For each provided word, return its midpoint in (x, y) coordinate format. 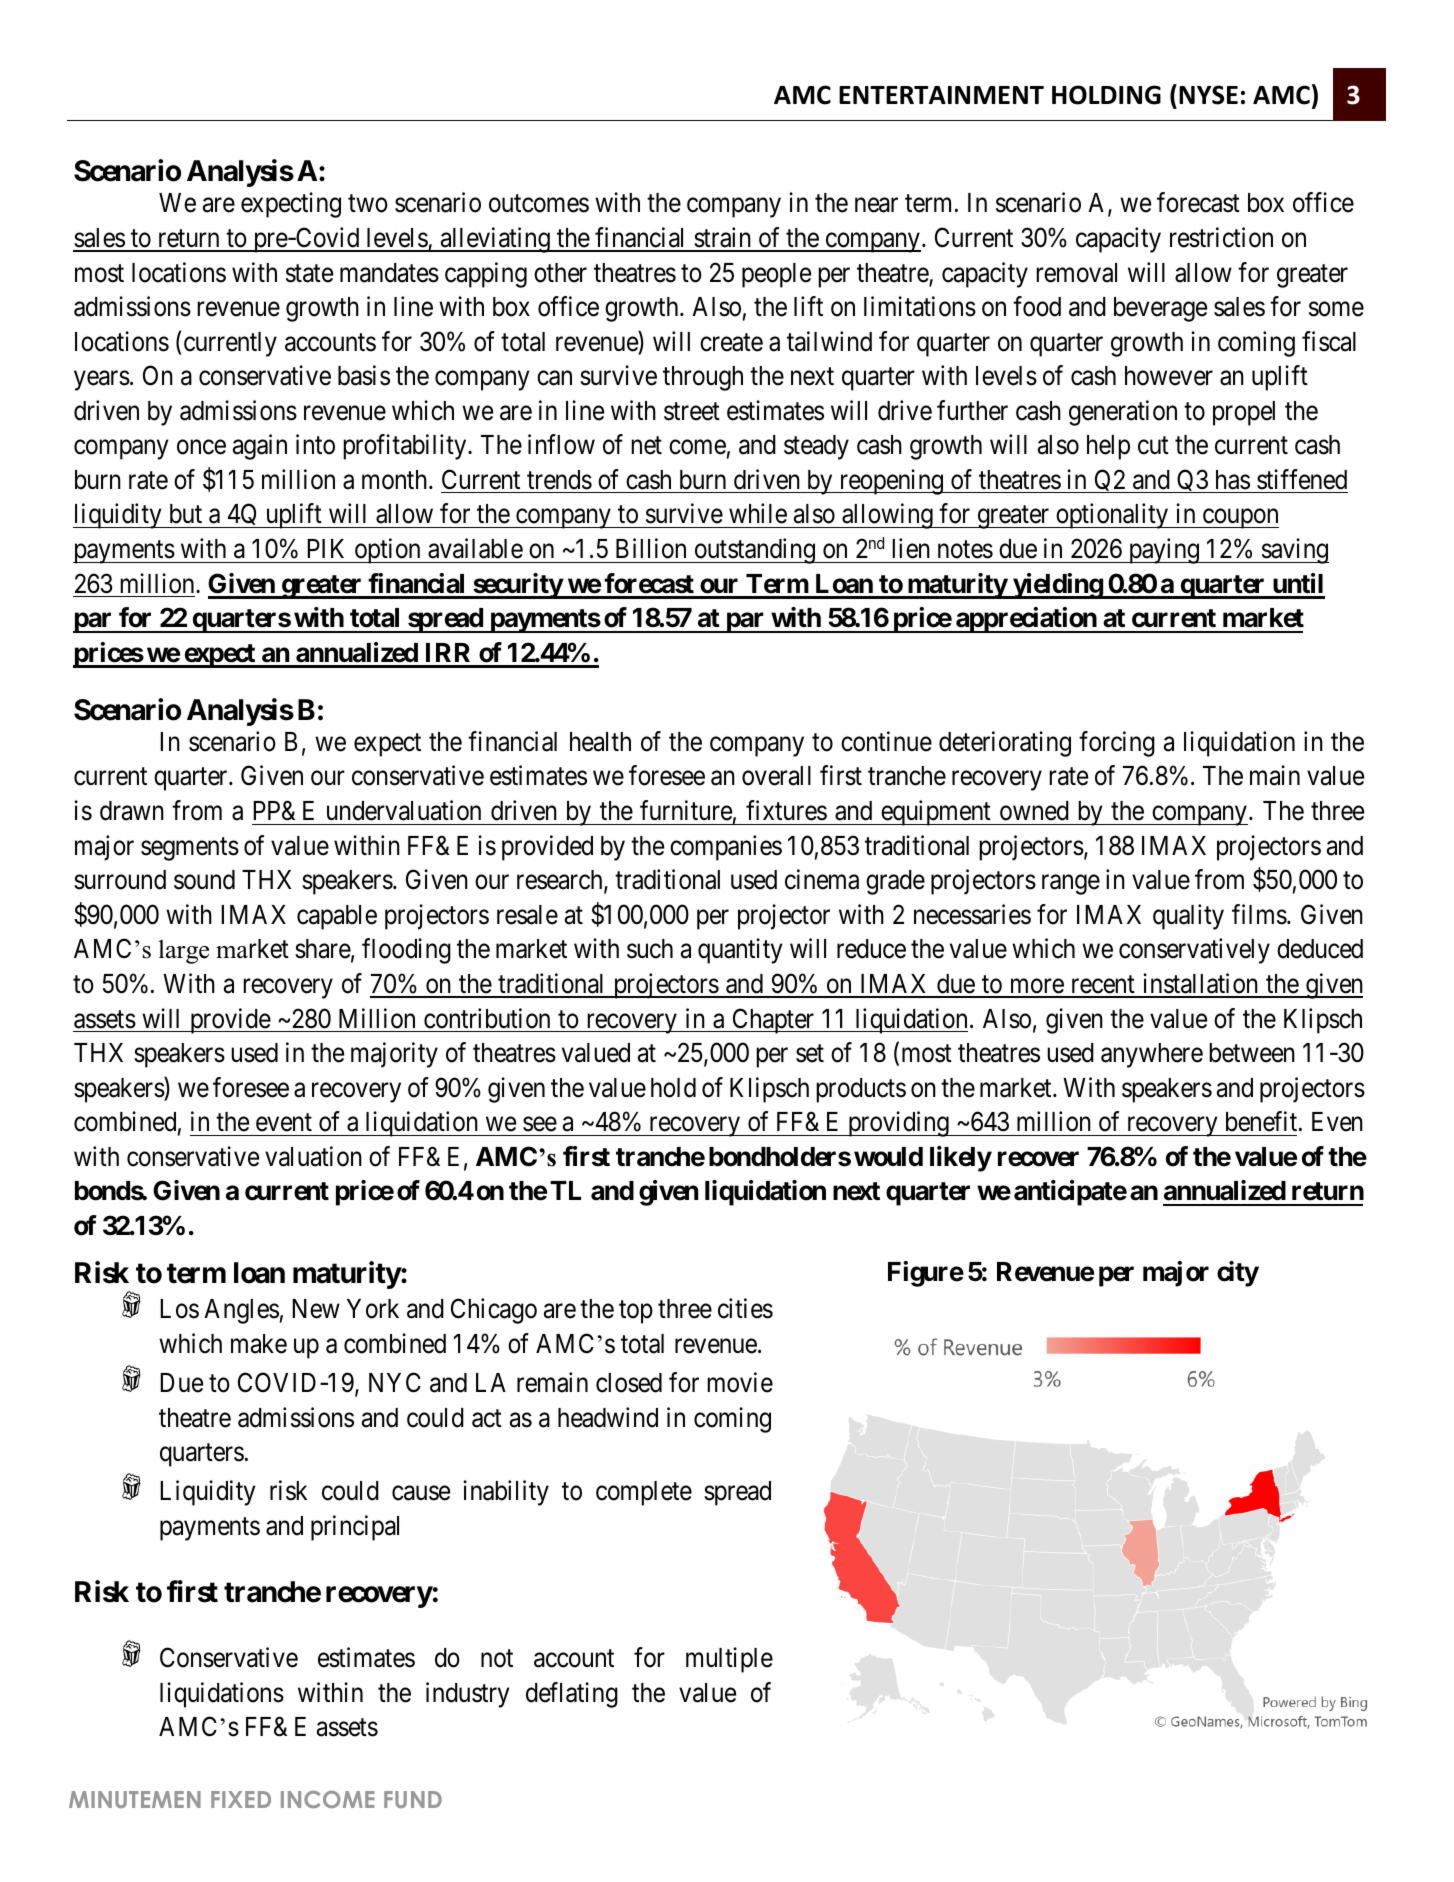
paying (1163, 551)
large (183, 952)
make (259, 1344)
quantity (740, 951)
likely (961, 1159)
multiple (729, 1660)
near (876, 205)
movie (740, 1382)
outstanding (754, 551)
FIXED (241, 1799)
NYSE (1208, 95)
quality (1188, 917)
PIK (325, 548)
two (368, 204)
